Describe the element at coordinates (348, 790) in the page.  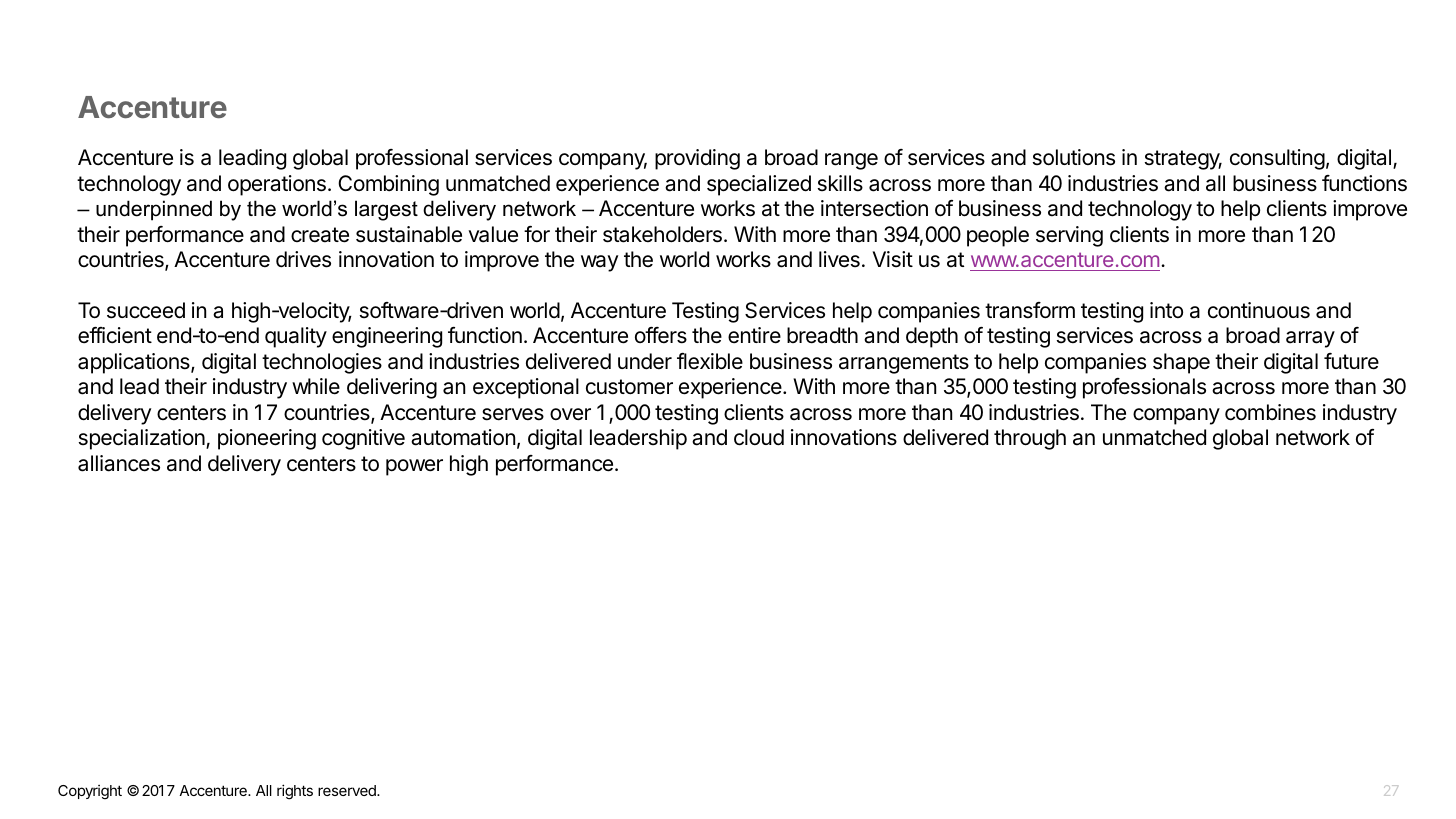
I see `reserved` at that location.
